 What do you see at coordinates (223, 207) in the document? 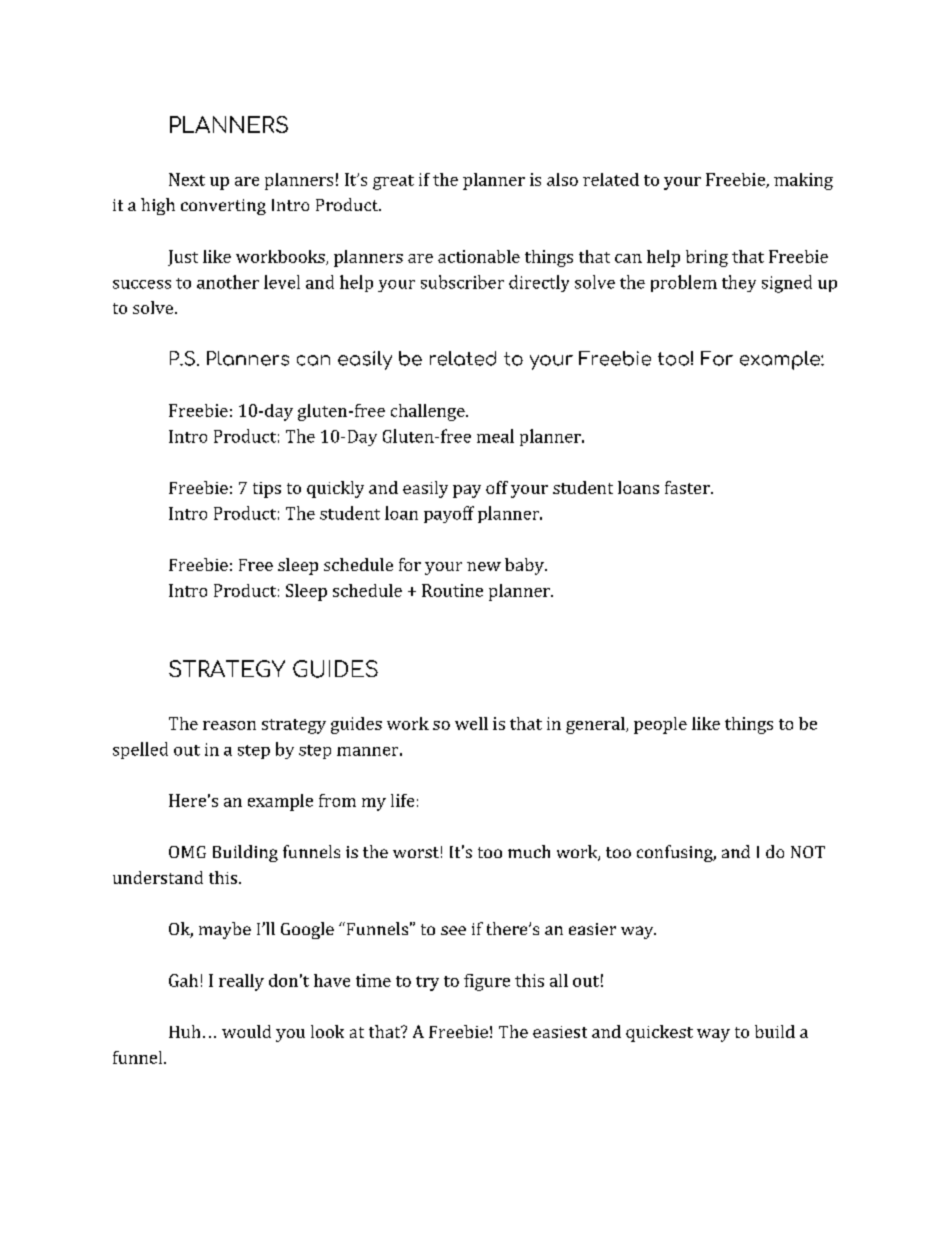
I see `converting` at bounding box center [223, 207].
